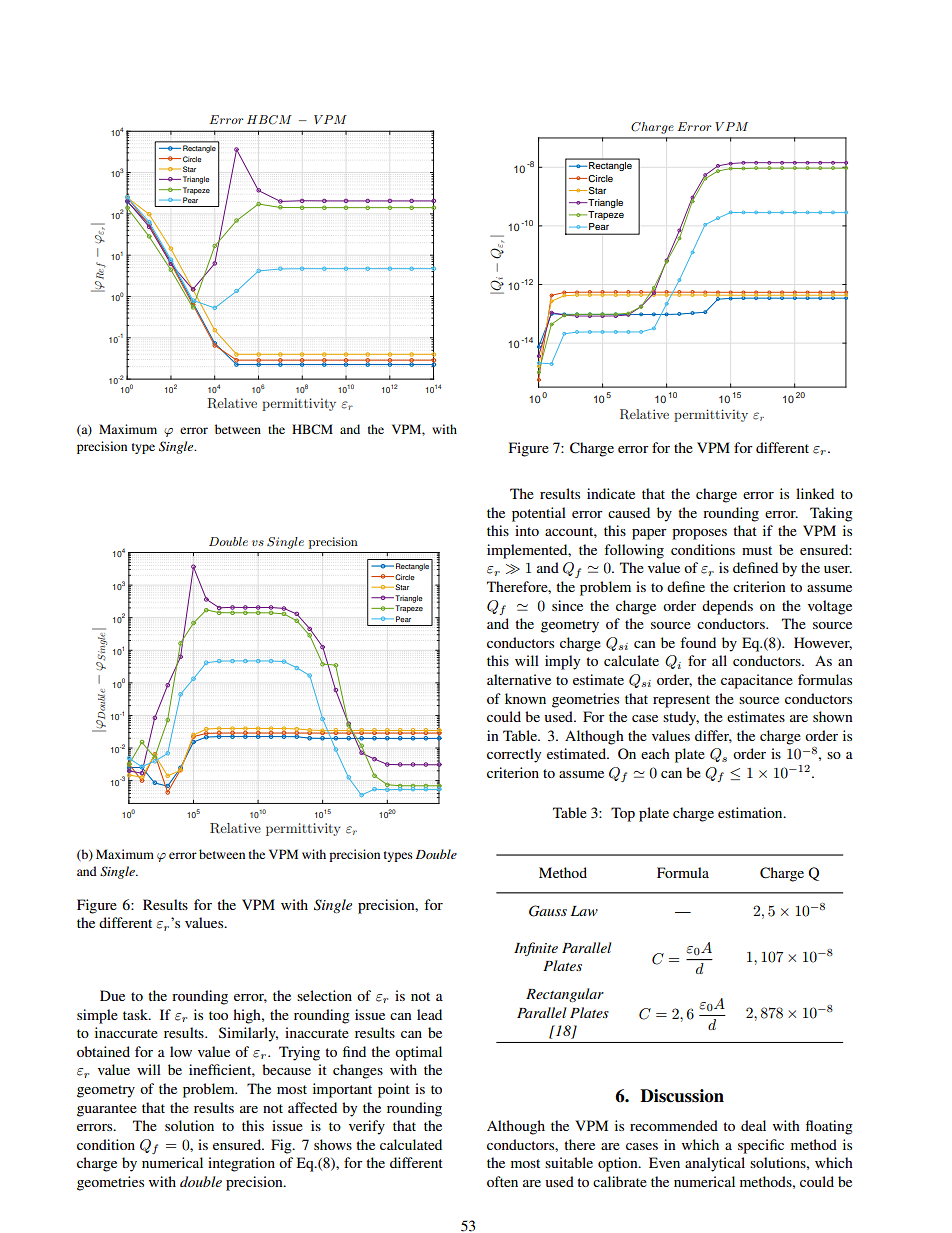 The height and width of the screenshot is (1233, 952). What do you see at coordinates (514, 755) in the screenshot?
I see `correctly` at bounding box center [514, 755].
